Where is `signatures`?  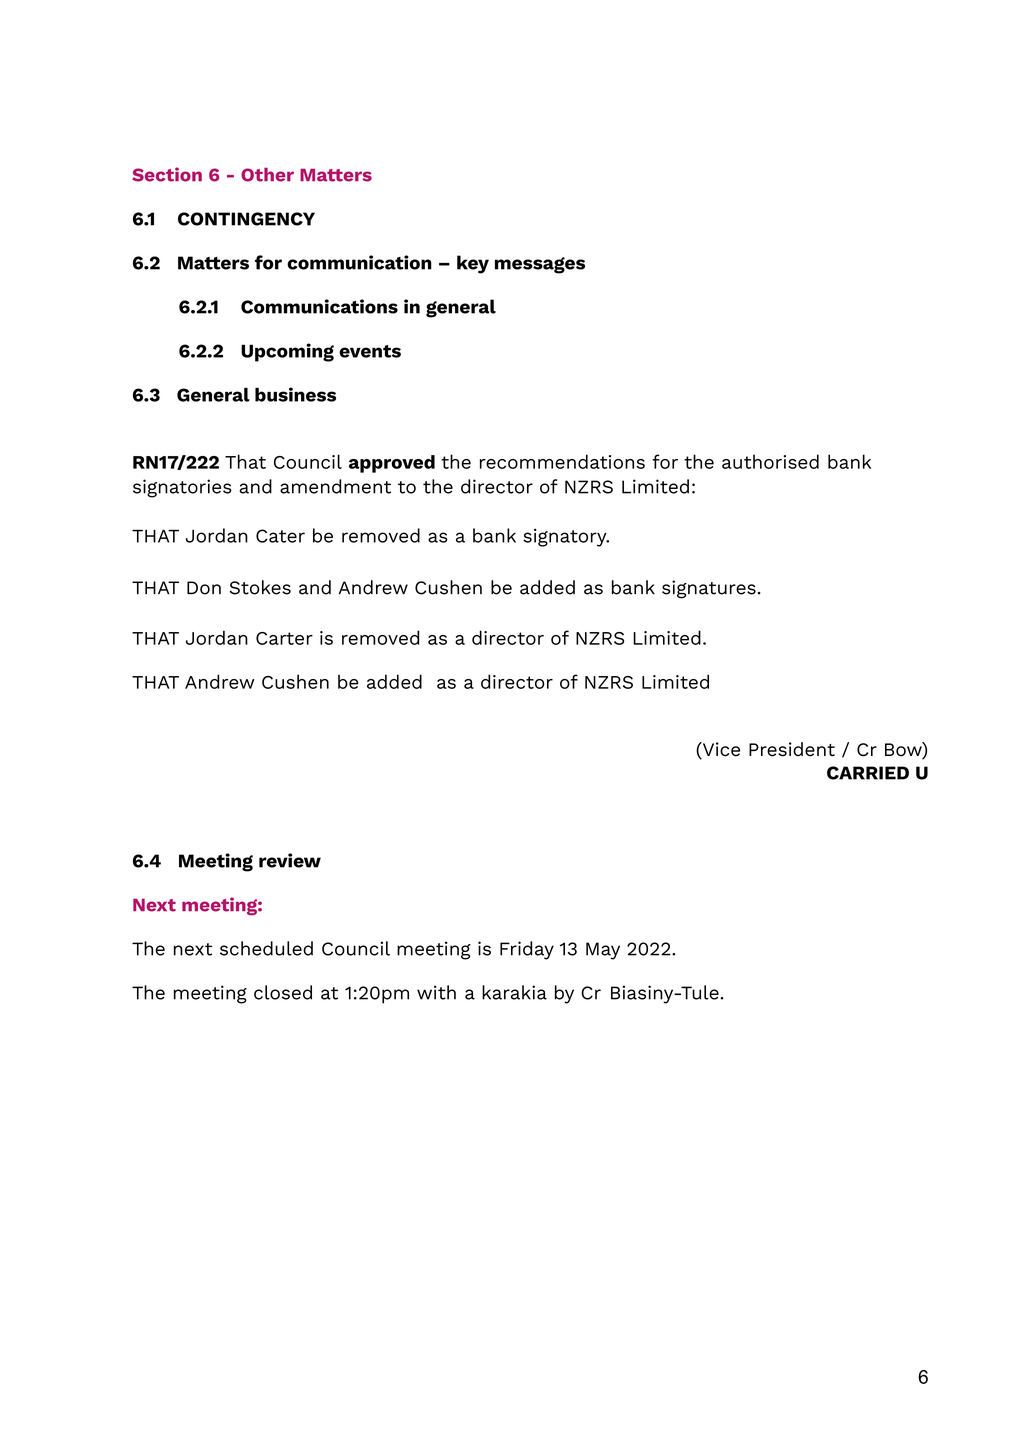 signatures is located at coordinates (709, 589).
